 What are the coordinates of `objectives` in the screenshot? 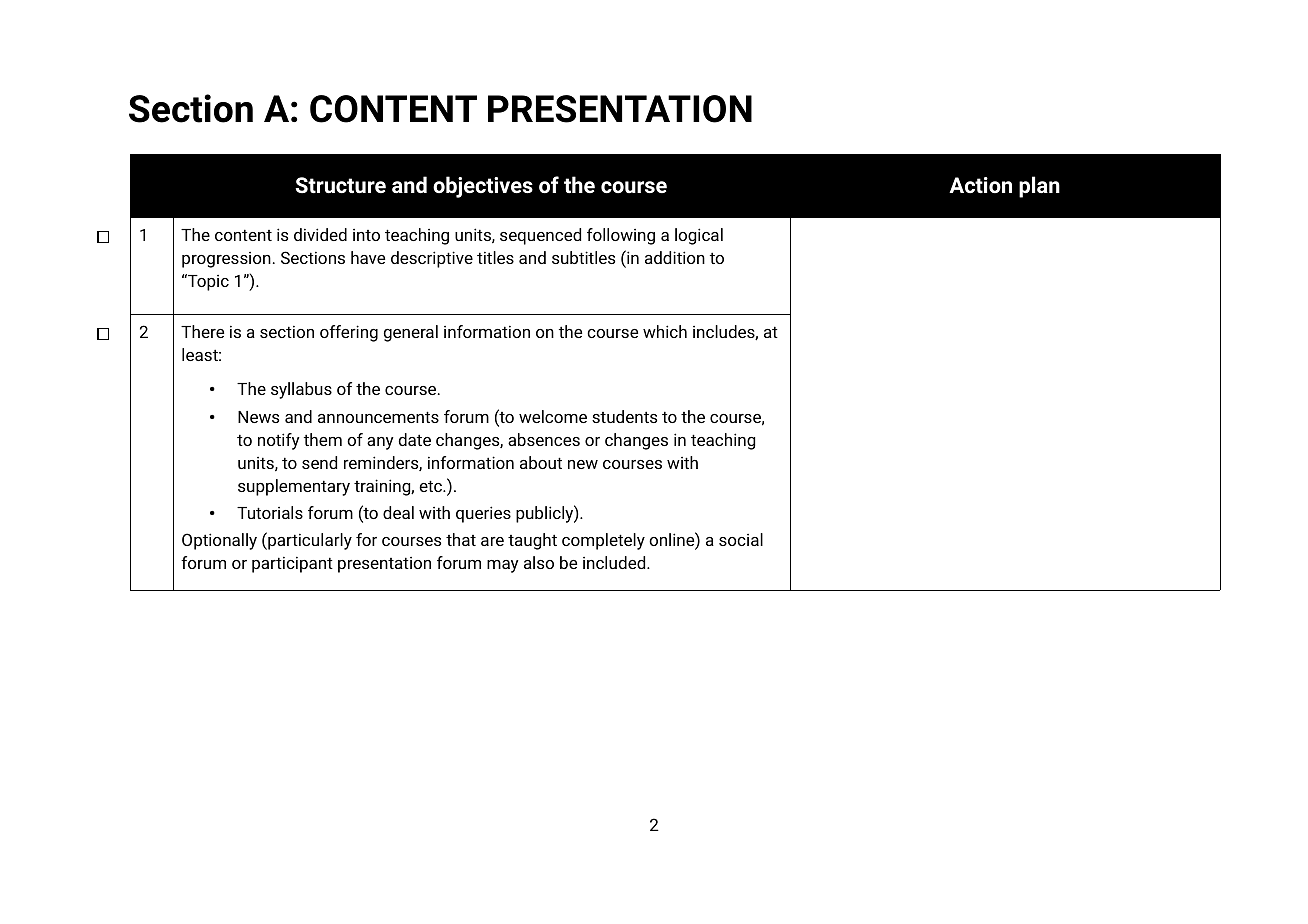 It's located at (483, 187).
